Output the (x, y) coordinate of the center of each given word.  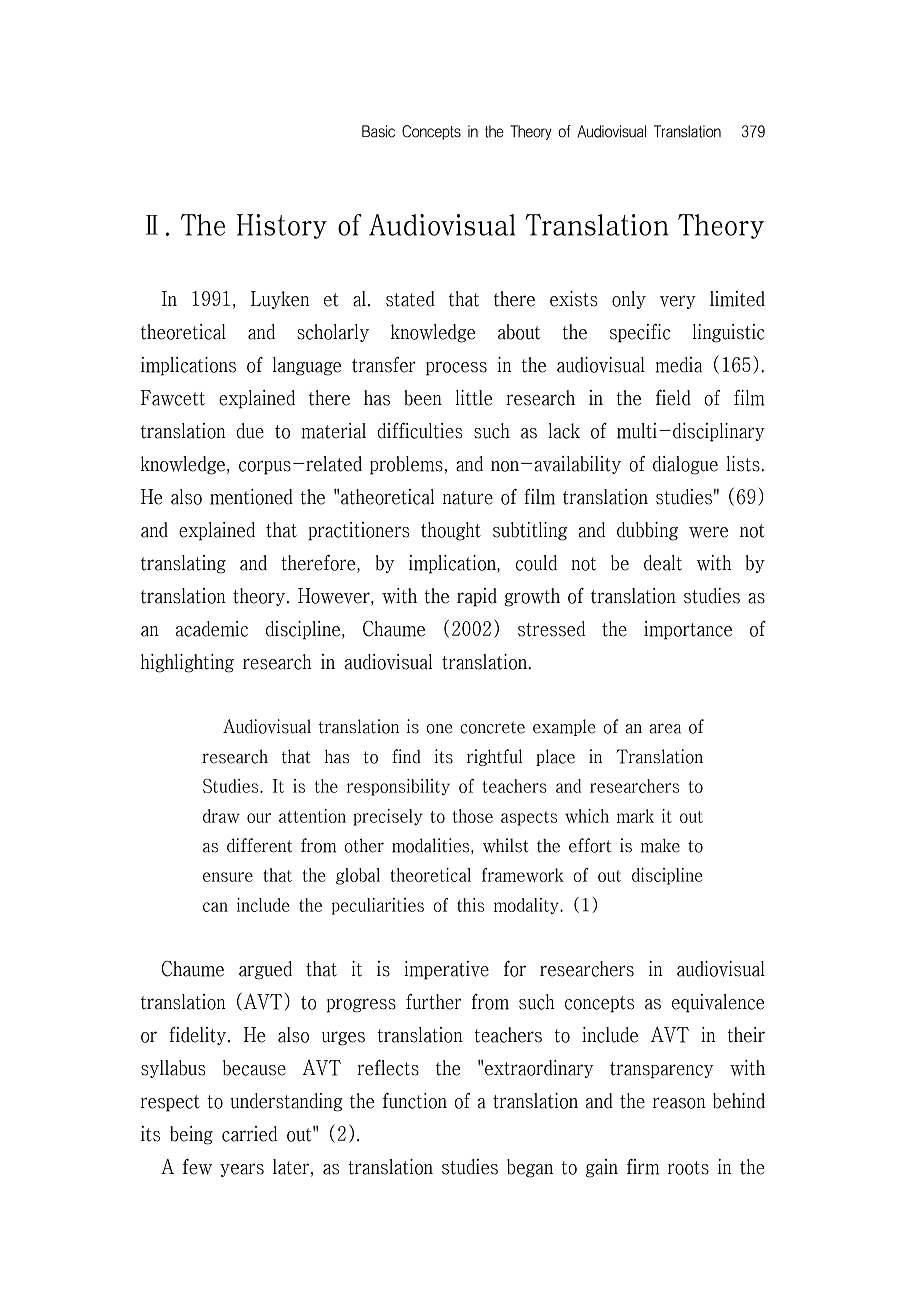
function (415, 1101)
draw (221, 816)
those (472, 816)
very (678, 302)
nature (468, 498)
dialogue (685, 465)
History (282, 226)
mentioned (251, 497)
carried (249, 1134)
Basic (378, 131)
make (660, 846)
